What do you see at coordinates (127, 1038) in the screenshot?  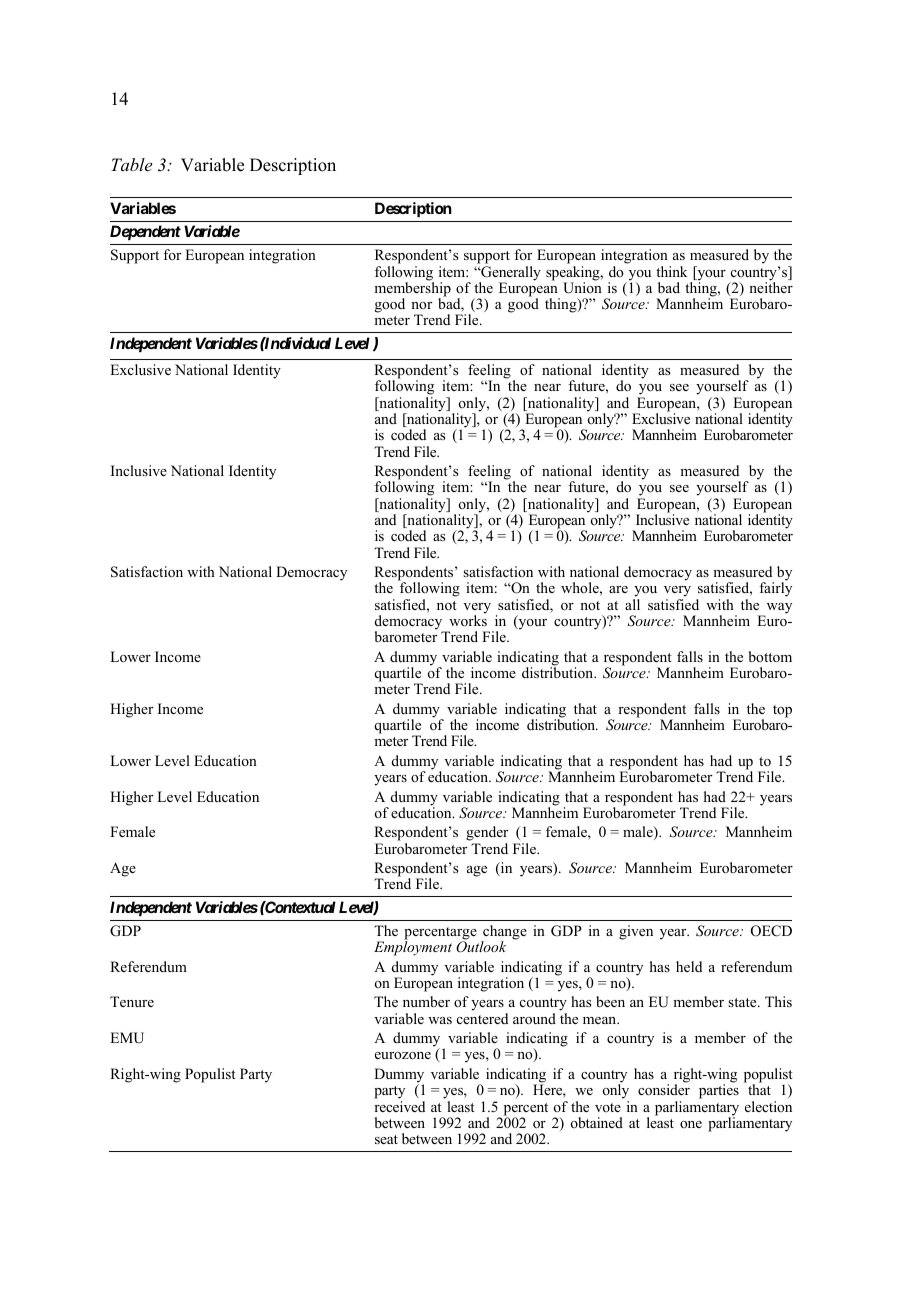 I see `EMU` at bounding box center [127, 1038].
